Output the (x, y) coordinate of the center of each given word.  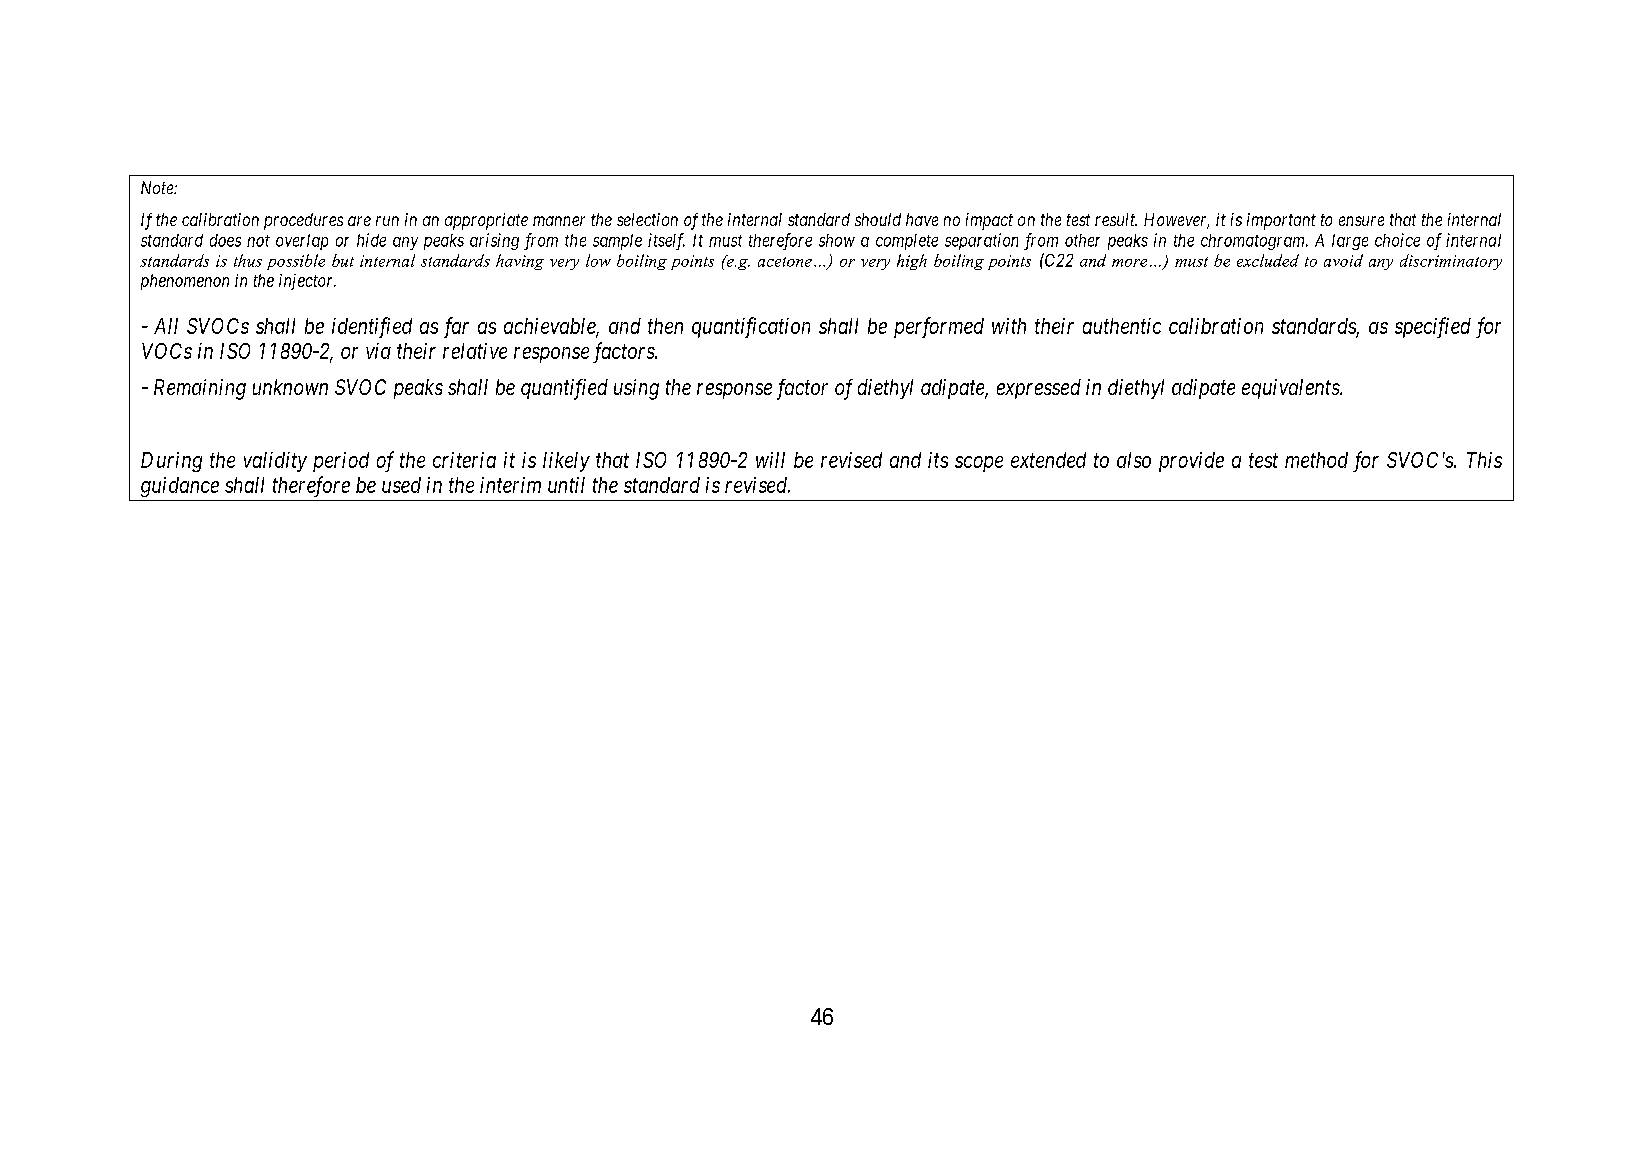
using (636, 389)
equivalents (1291, 389)
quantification (751, 327)
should (878, 219)
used (401, 485)
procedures (303, 221)
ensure (1361, 221)
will (770, 460)
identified (372, 327)
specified (1433, 327)
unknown (290, 387)
